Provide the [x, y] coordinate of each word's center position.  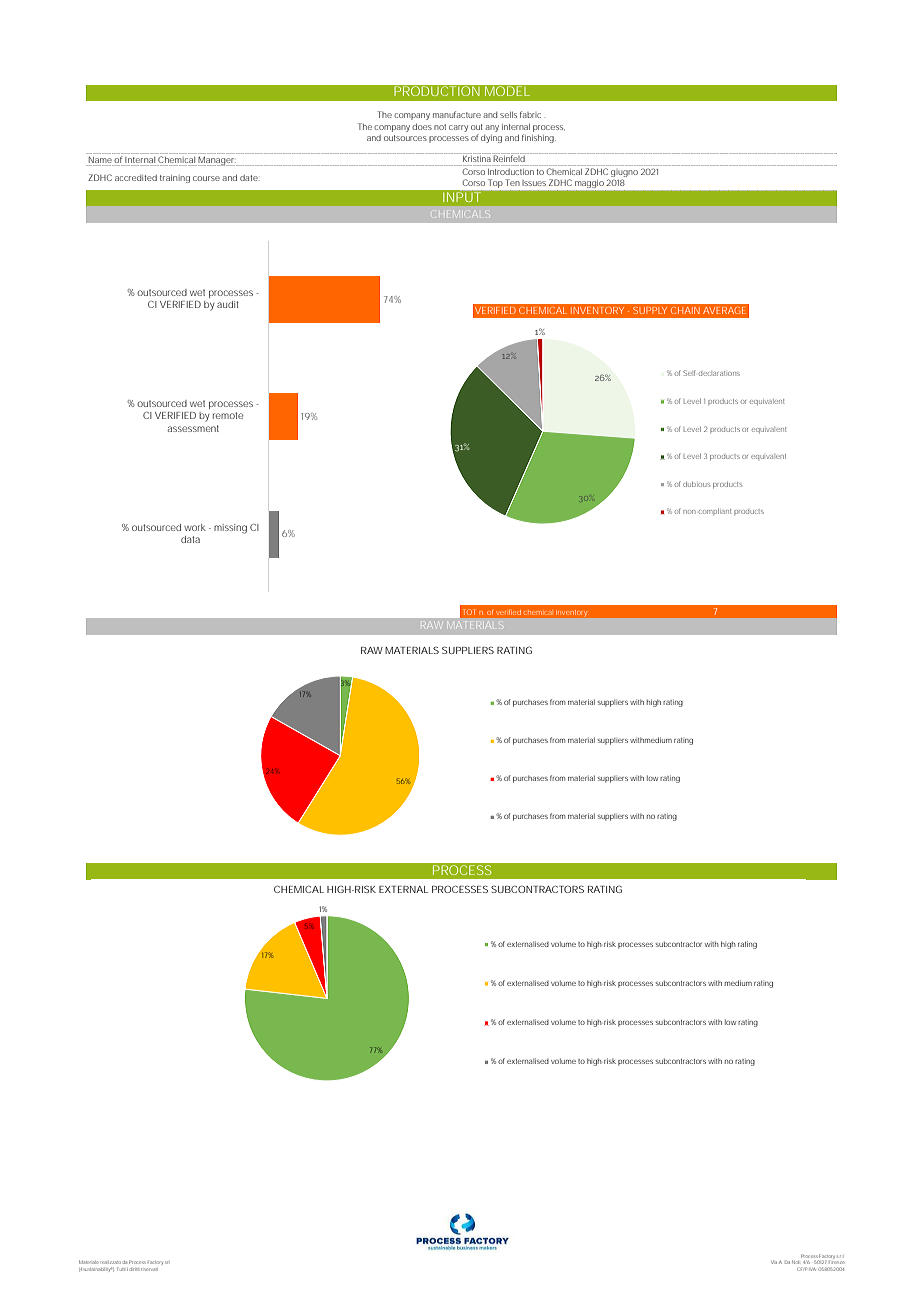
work [195, 527]
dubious [696, 484]
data [190, 539]
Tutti [121, 1269]
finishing [539, 138]
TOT [469, 612]
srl [167, 1262]
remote [228, 415]
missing [230, 529]
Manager [217, 161]
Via [774, 1262]
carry [458, 128]
